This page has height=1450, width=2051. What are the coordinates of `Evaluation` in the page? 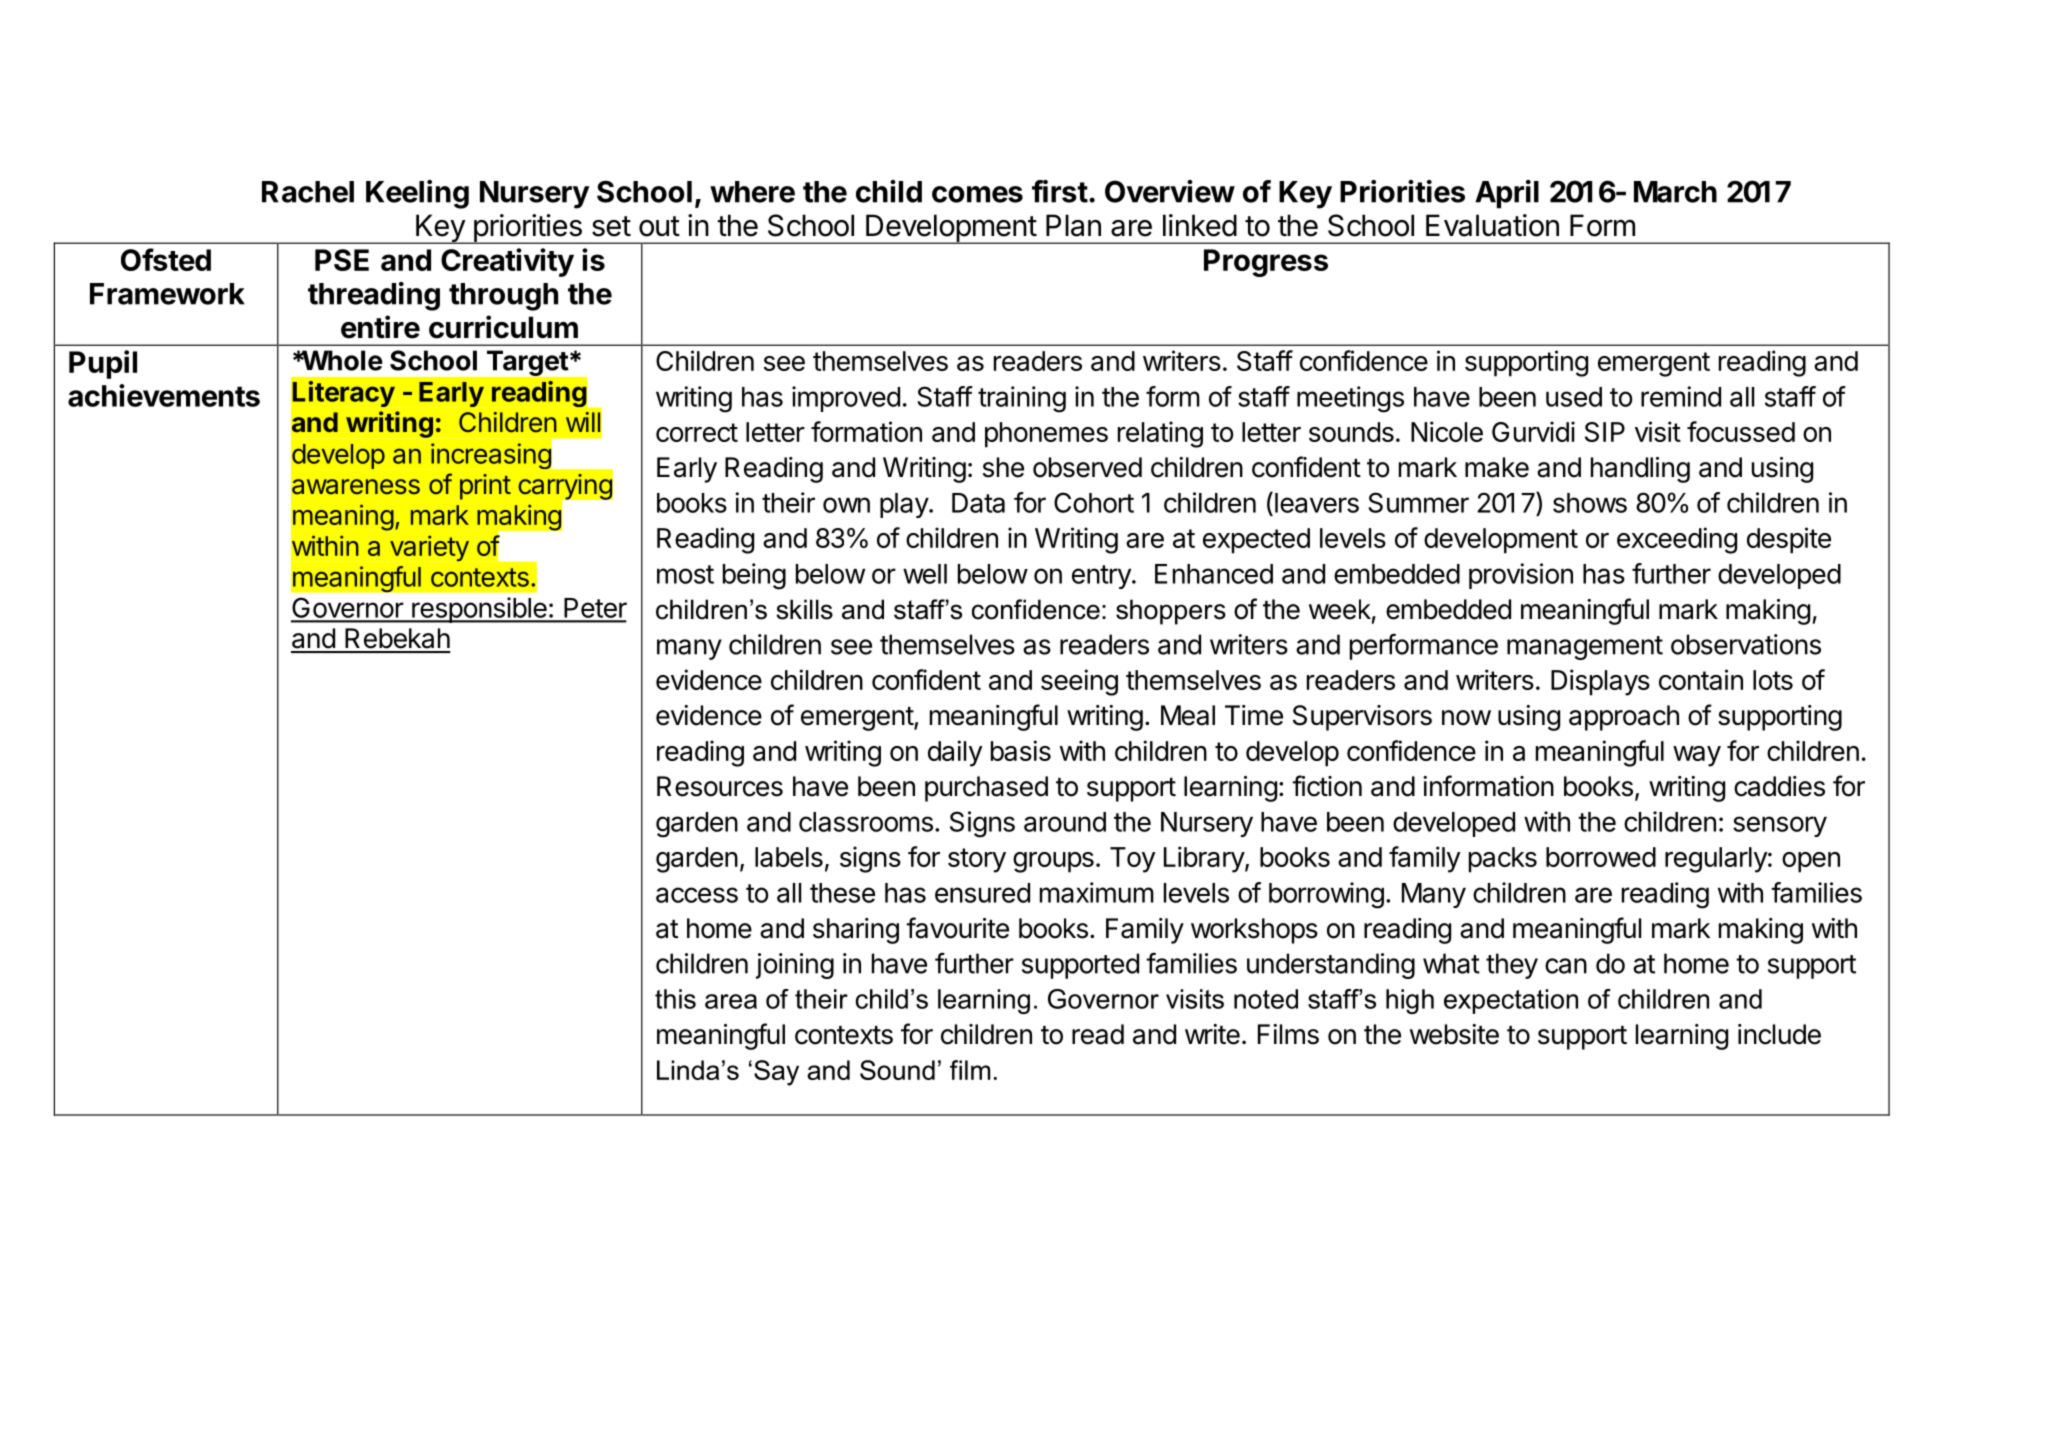 It's located at (1492, 225).
